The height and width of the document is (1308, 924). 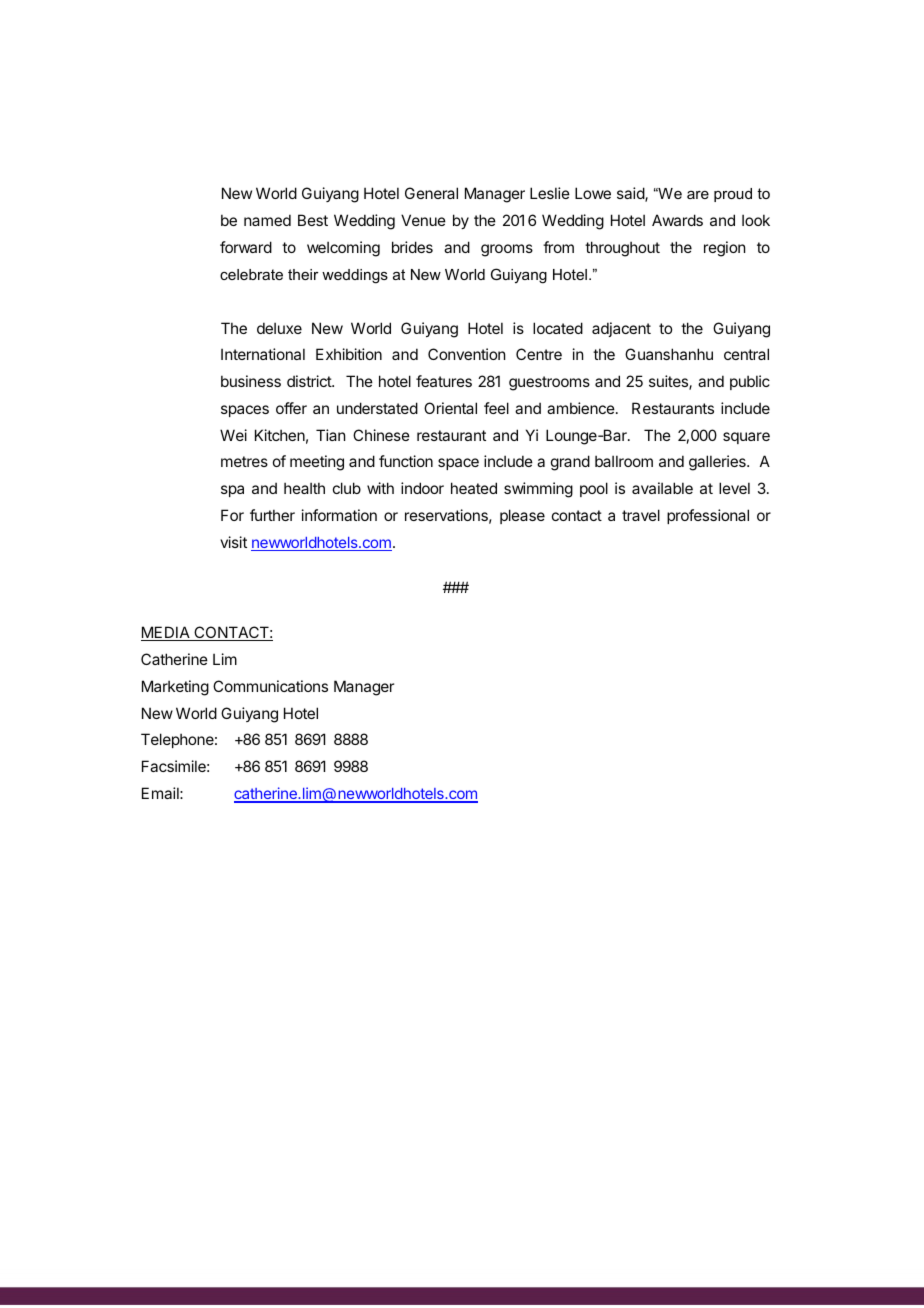 I want to click on function, so click(x=406, y=461).
